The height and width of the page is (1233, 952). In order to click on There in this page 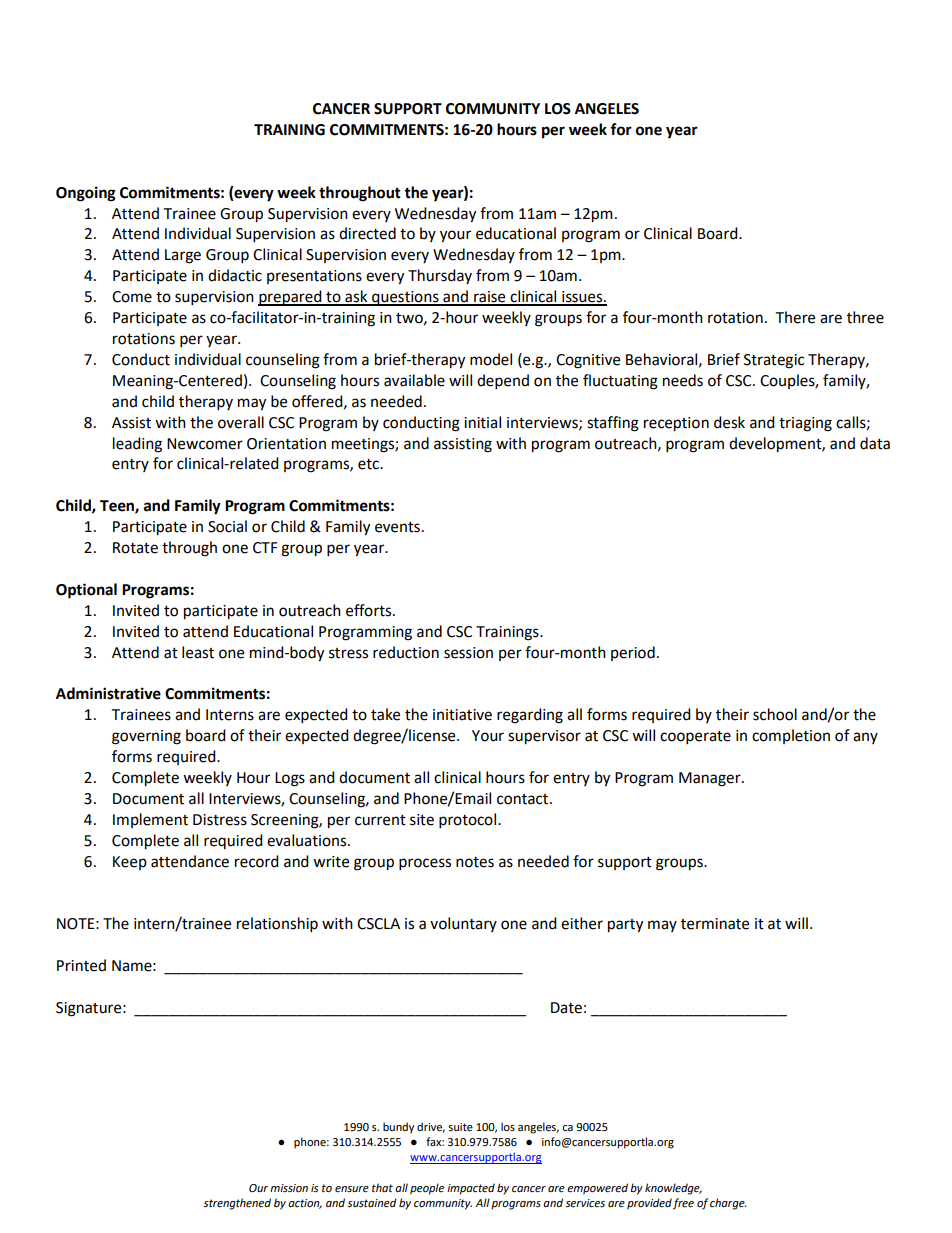, I will do `click(795, 317)`.
